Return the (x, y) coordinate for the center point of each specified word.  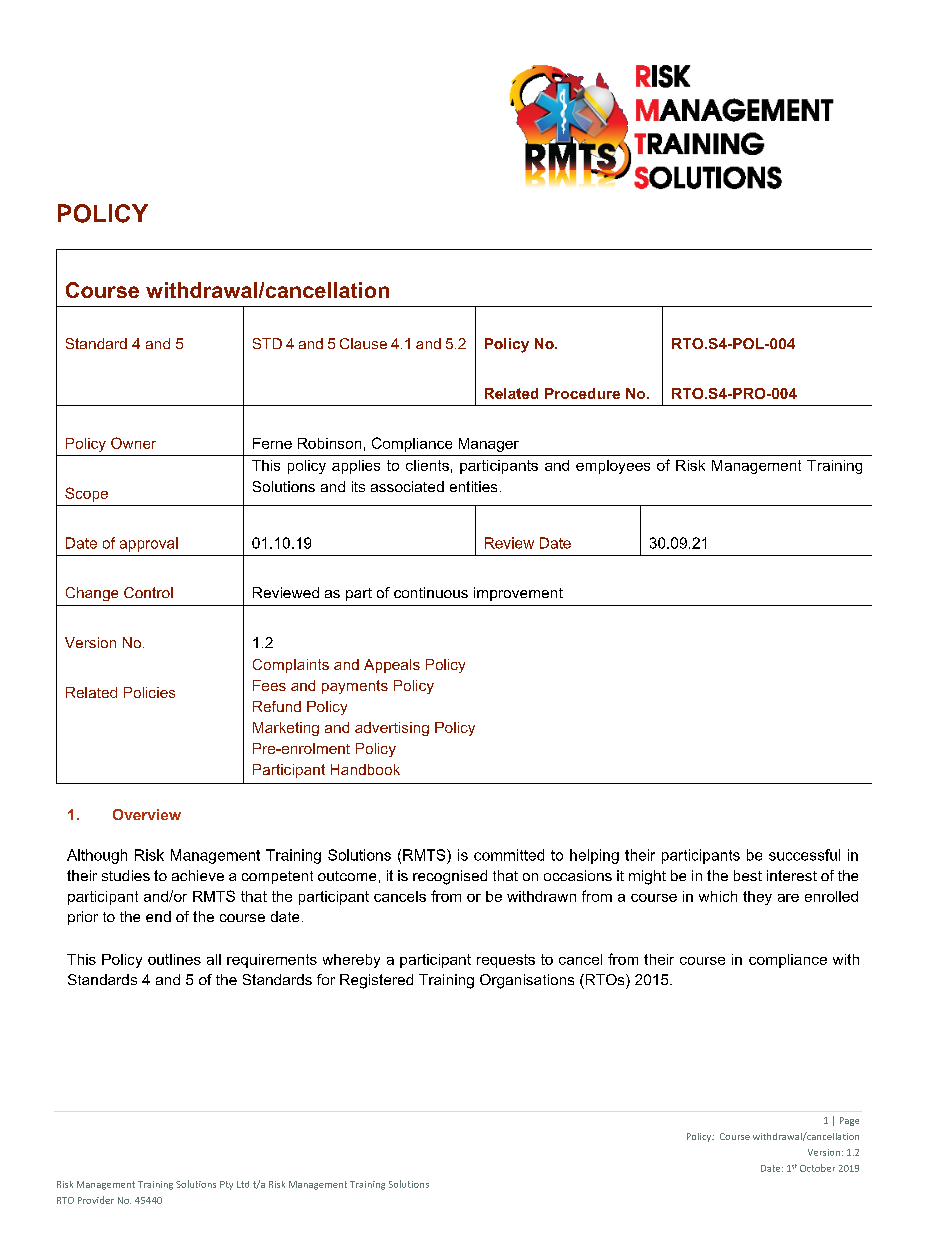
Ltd (243, 1184)
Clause (363, 343)
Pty (226, 1185)
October (817, 1168)
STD (267, 343)
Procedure (582, 393)
